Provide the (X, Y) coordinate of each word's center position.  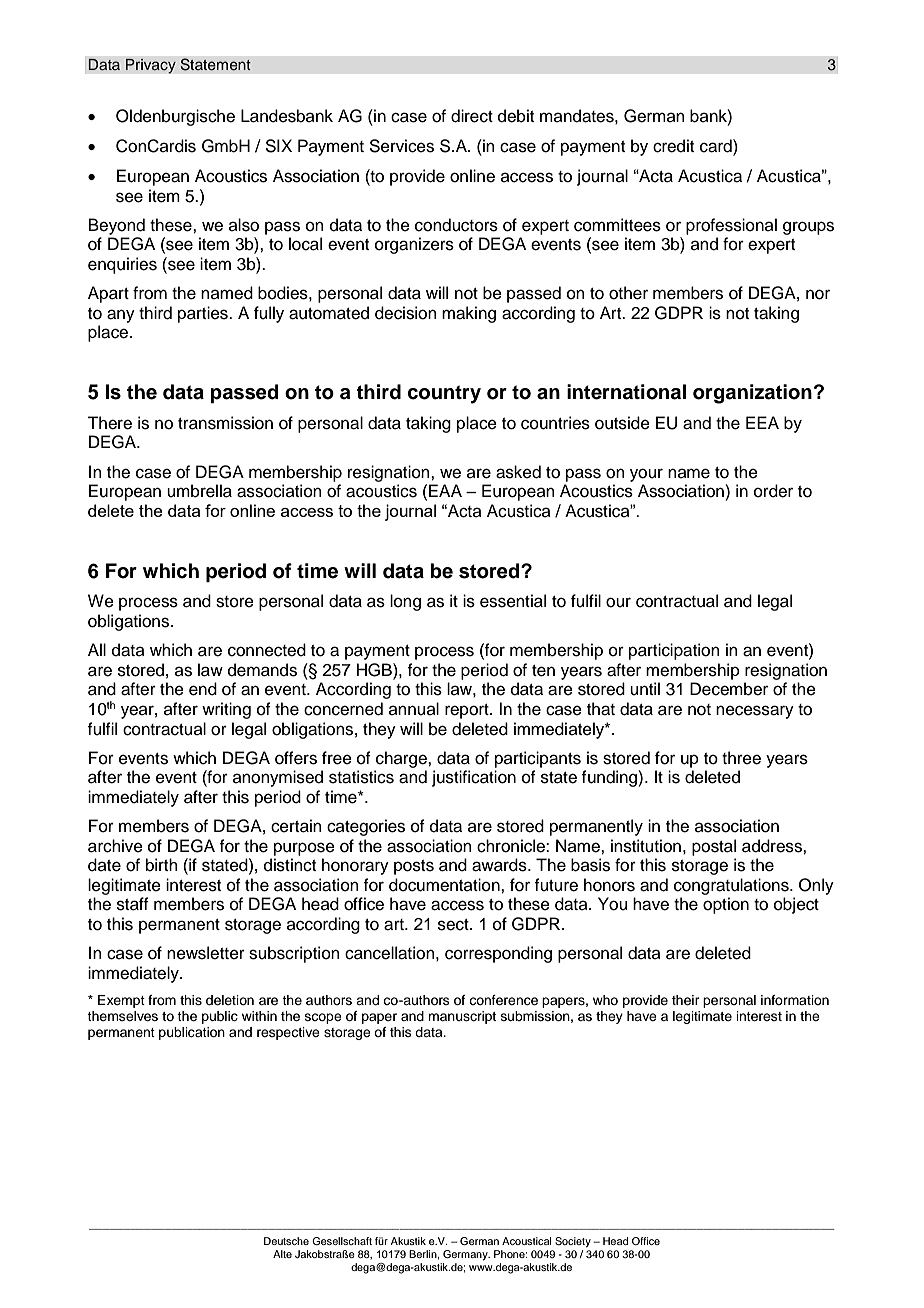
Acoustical (526, 1241)
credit (673, 146)
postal (714, 847)
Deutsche (286, 1241)
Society (573, 1242)
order (773, 491)
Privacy (150, 66)
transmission (225, 423)
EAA (445, 490)
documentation (445, 885)
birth (162, 865)
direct (472, 116)
